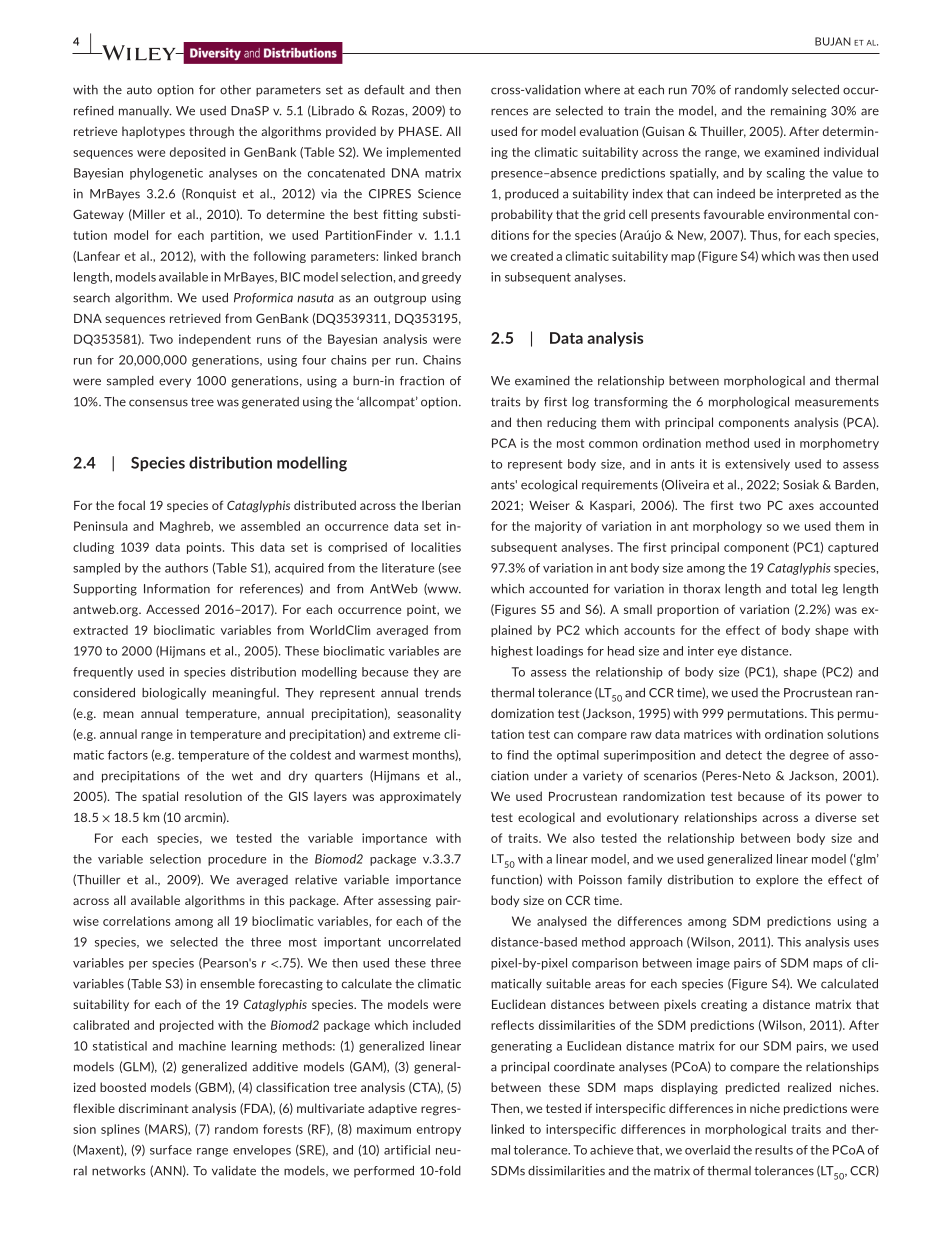 The height and width of the document is (1251, 952). What do you see at coordinates (425, 942) in the document?
I see `uncorrelated` at bounding box center [425, 942].
